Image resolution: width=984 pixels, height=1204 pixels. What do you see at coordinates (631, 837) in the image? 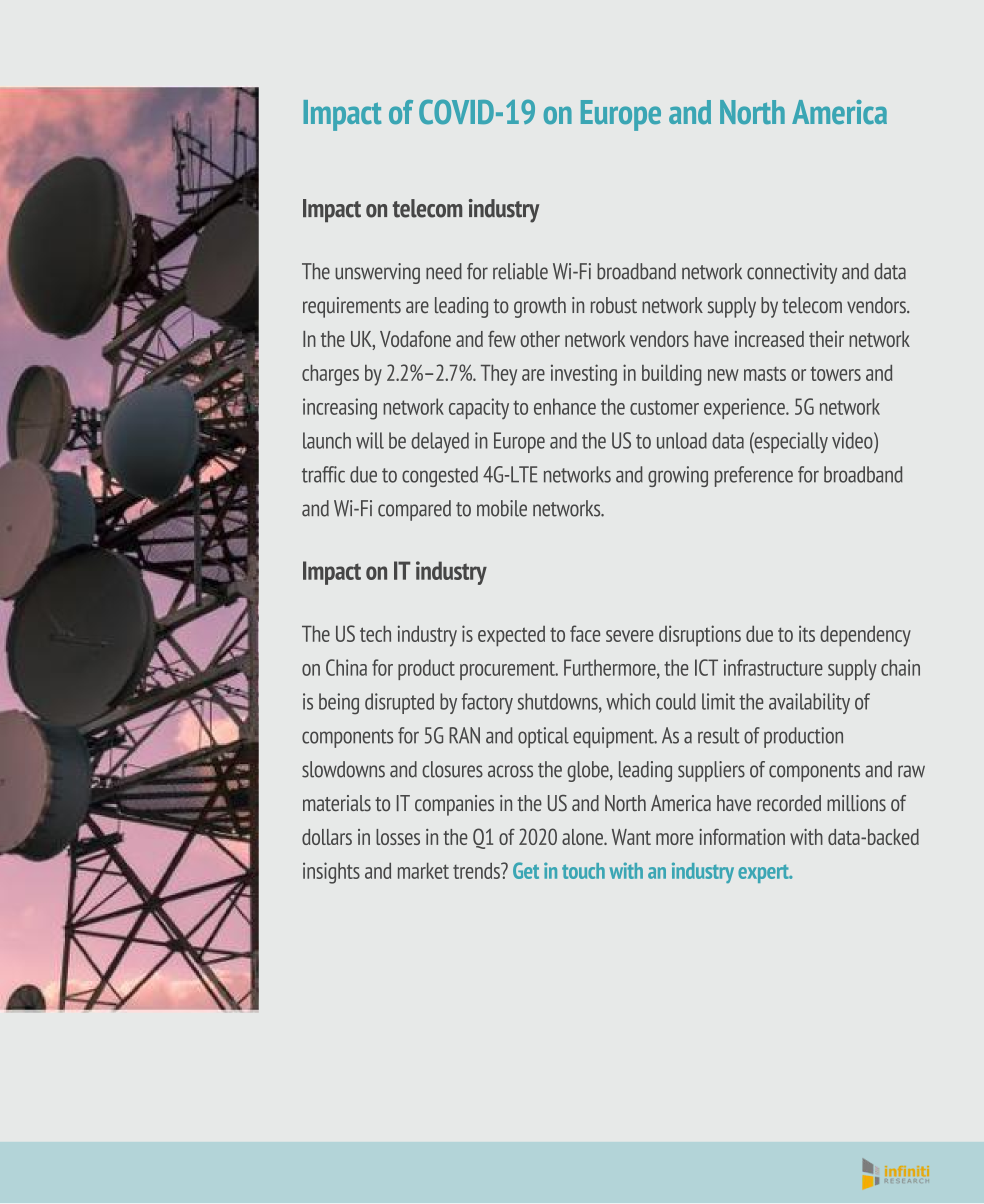
I see `Want` at bounding box center [631, 837].
